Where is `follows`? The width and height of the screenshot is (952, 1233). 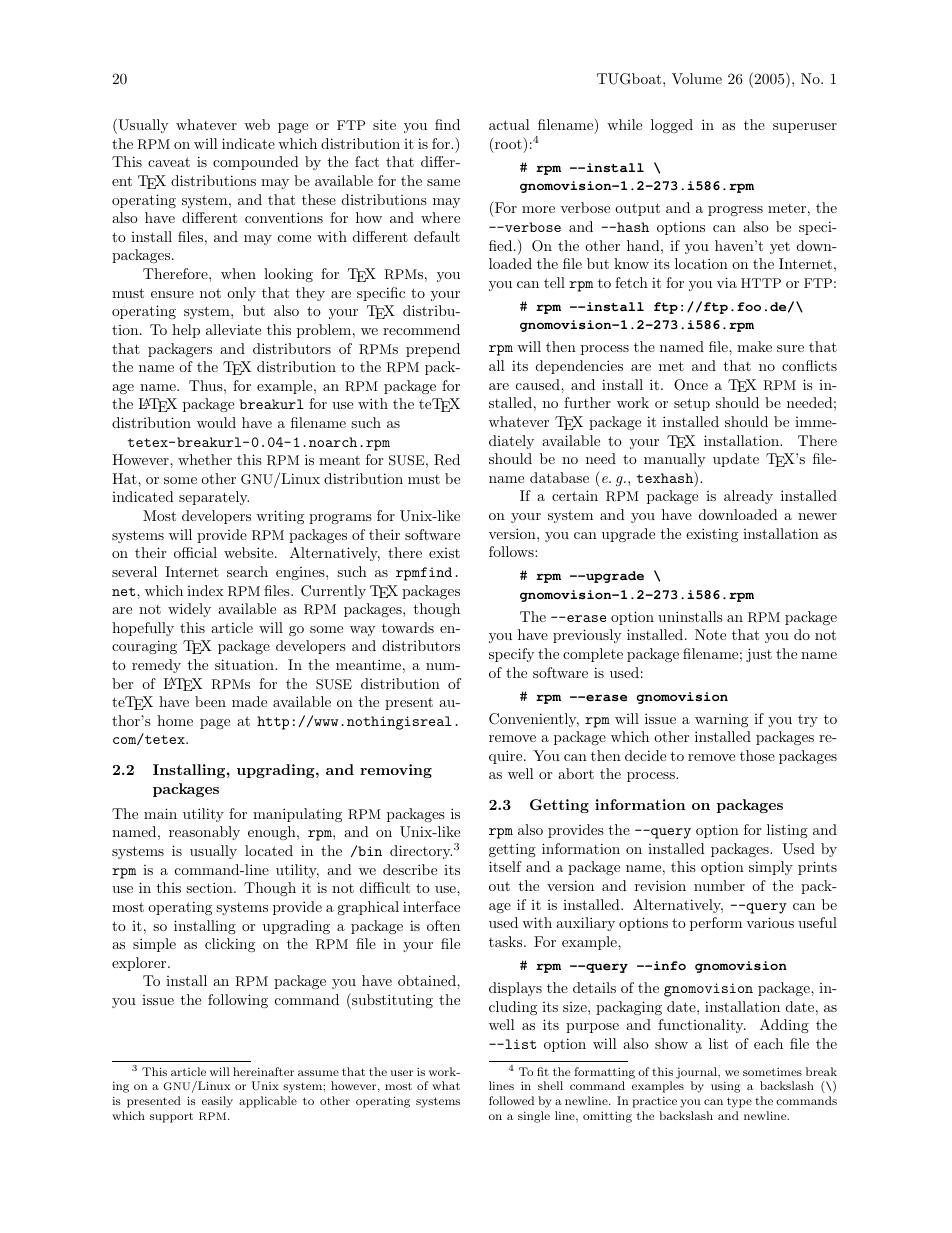
follows is located at coordinates (512, 551).
